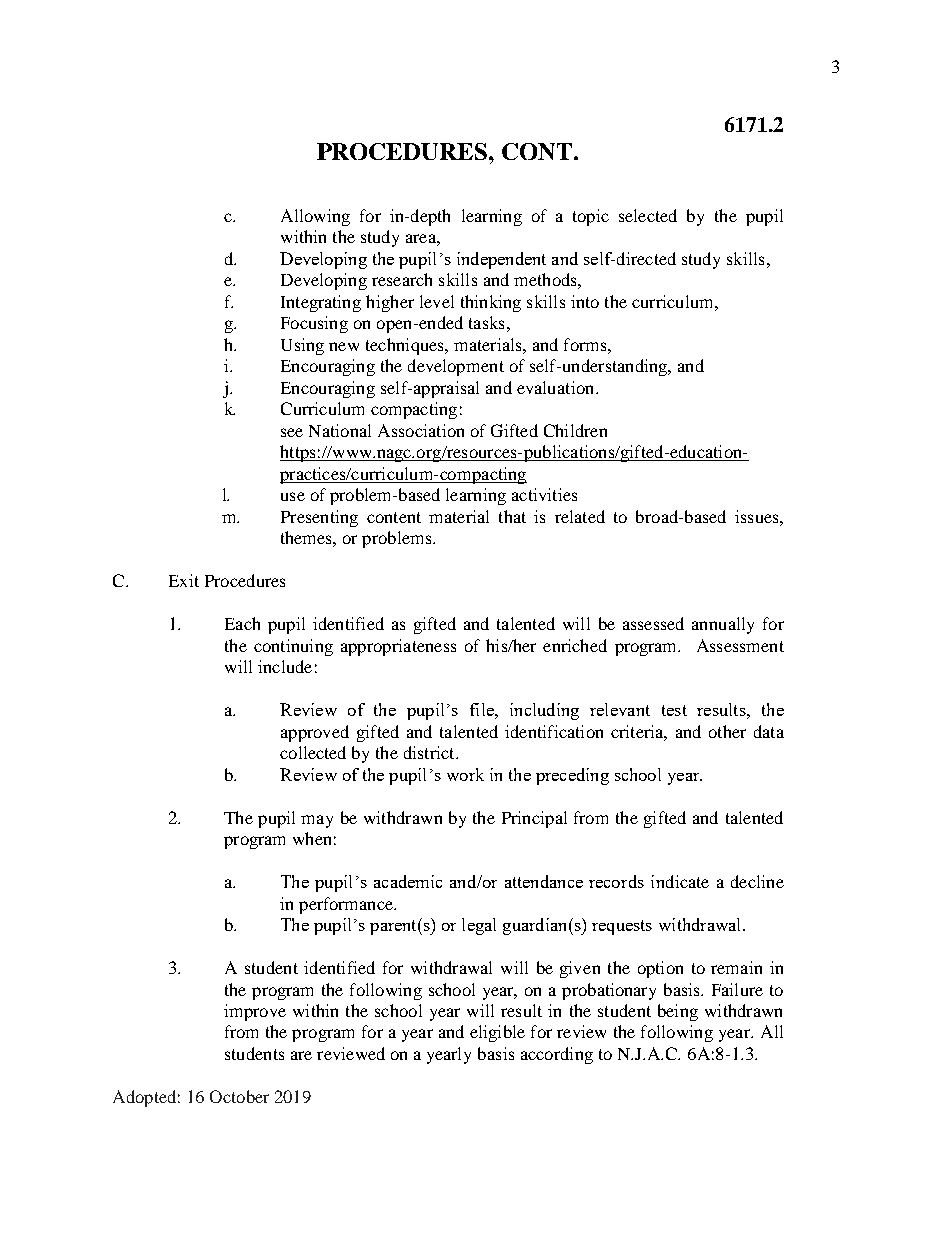 The height and width of the document is (1233, 952). I want to click on indicate, so click(680, 881).
